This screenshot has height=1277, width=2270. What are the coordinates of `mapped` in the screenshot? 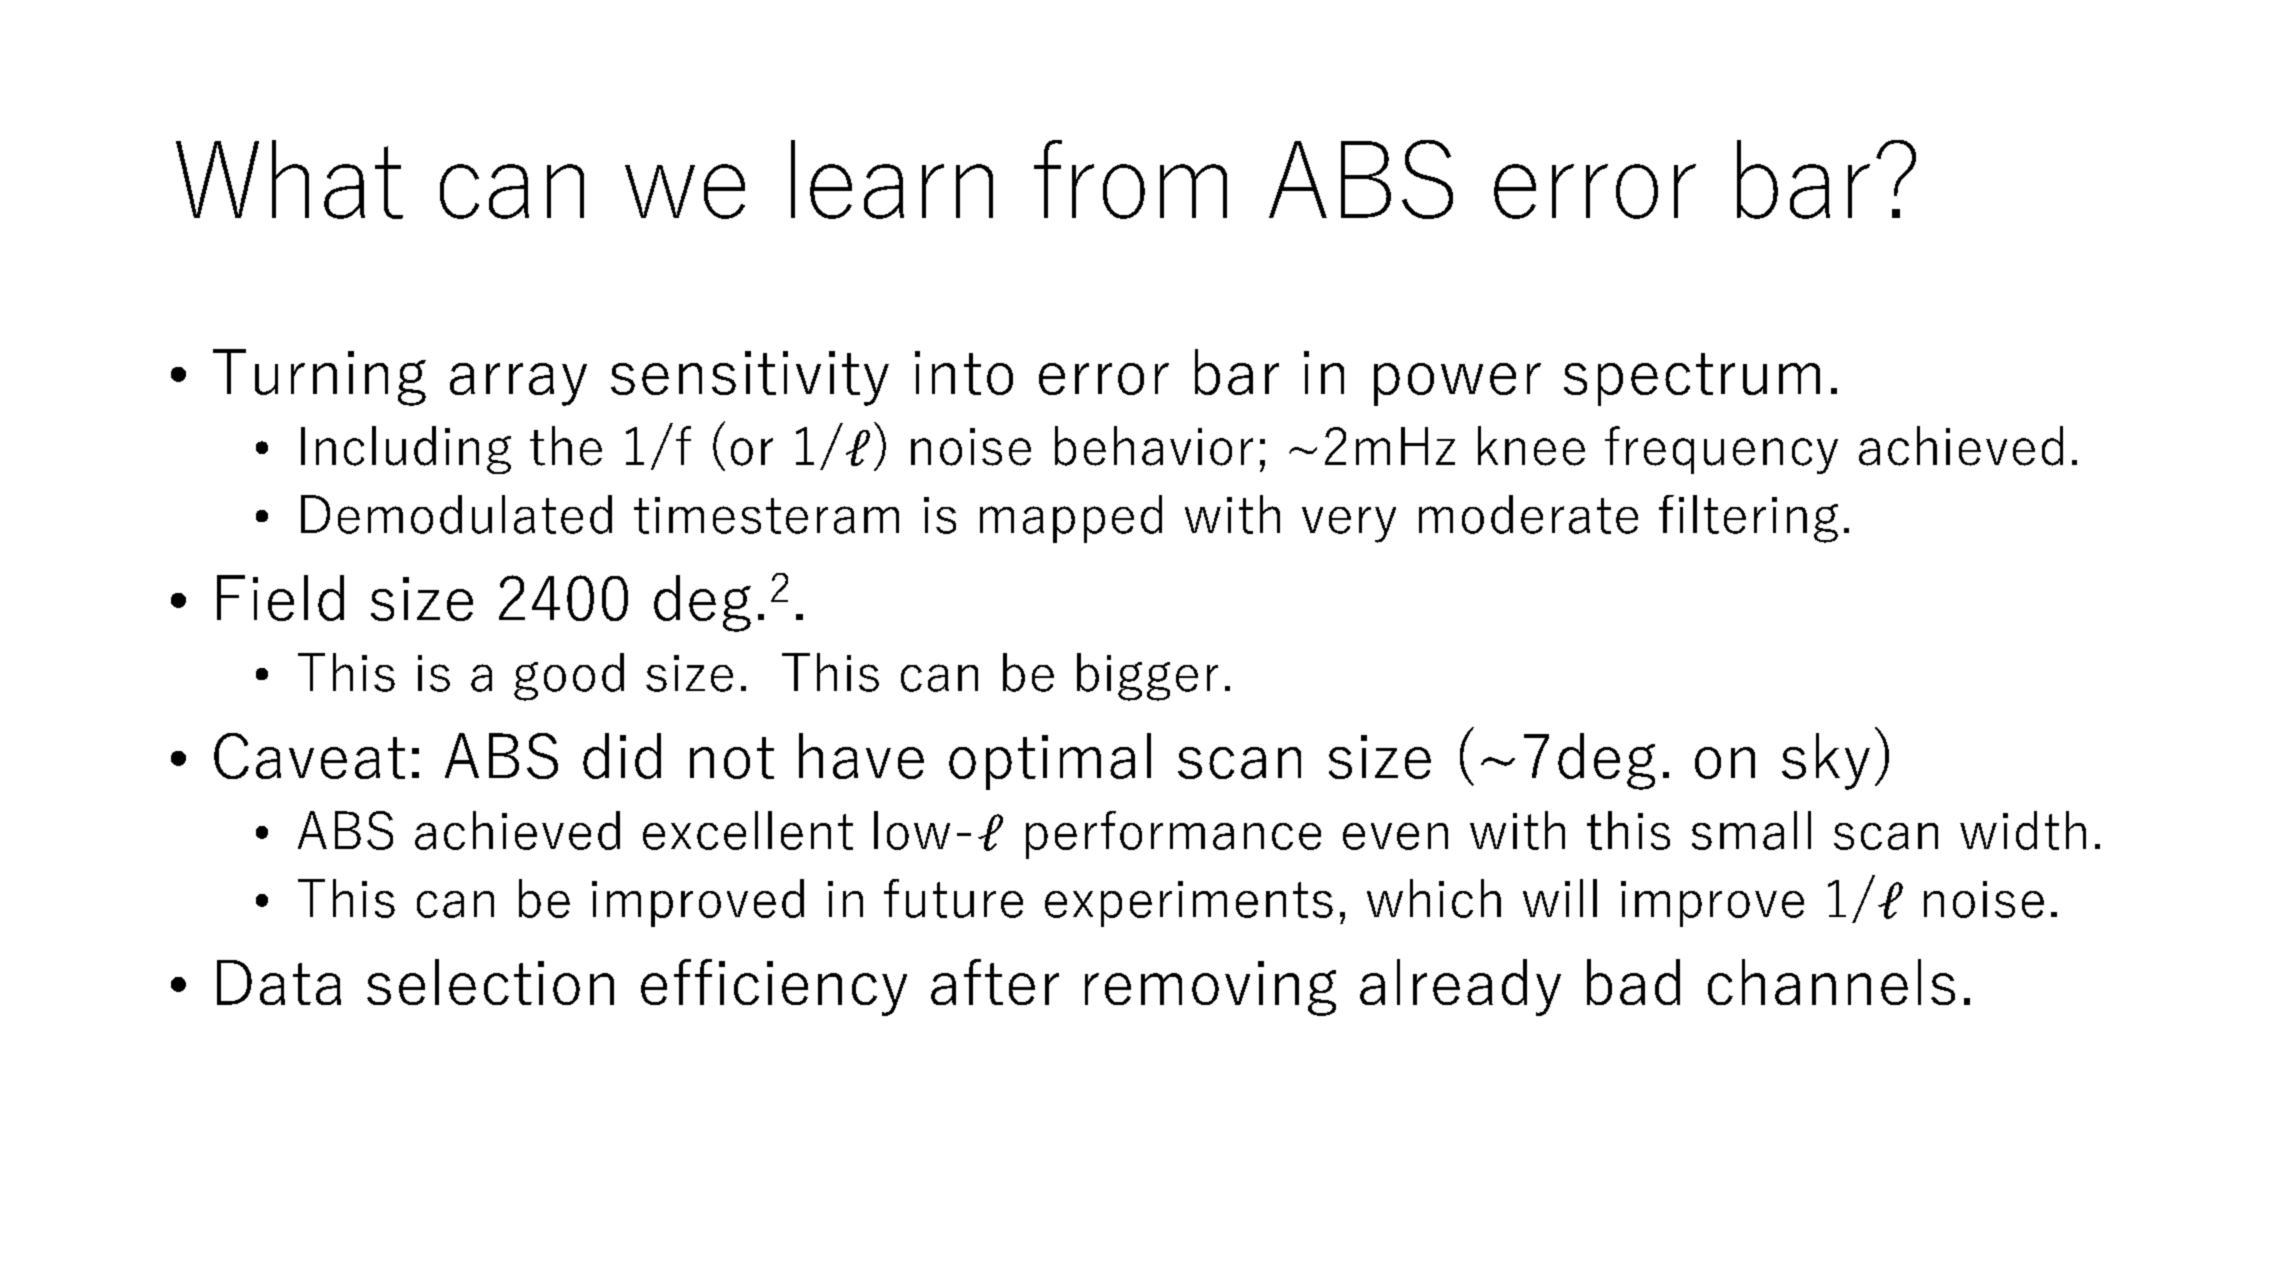 It's located at (1071, 519).
